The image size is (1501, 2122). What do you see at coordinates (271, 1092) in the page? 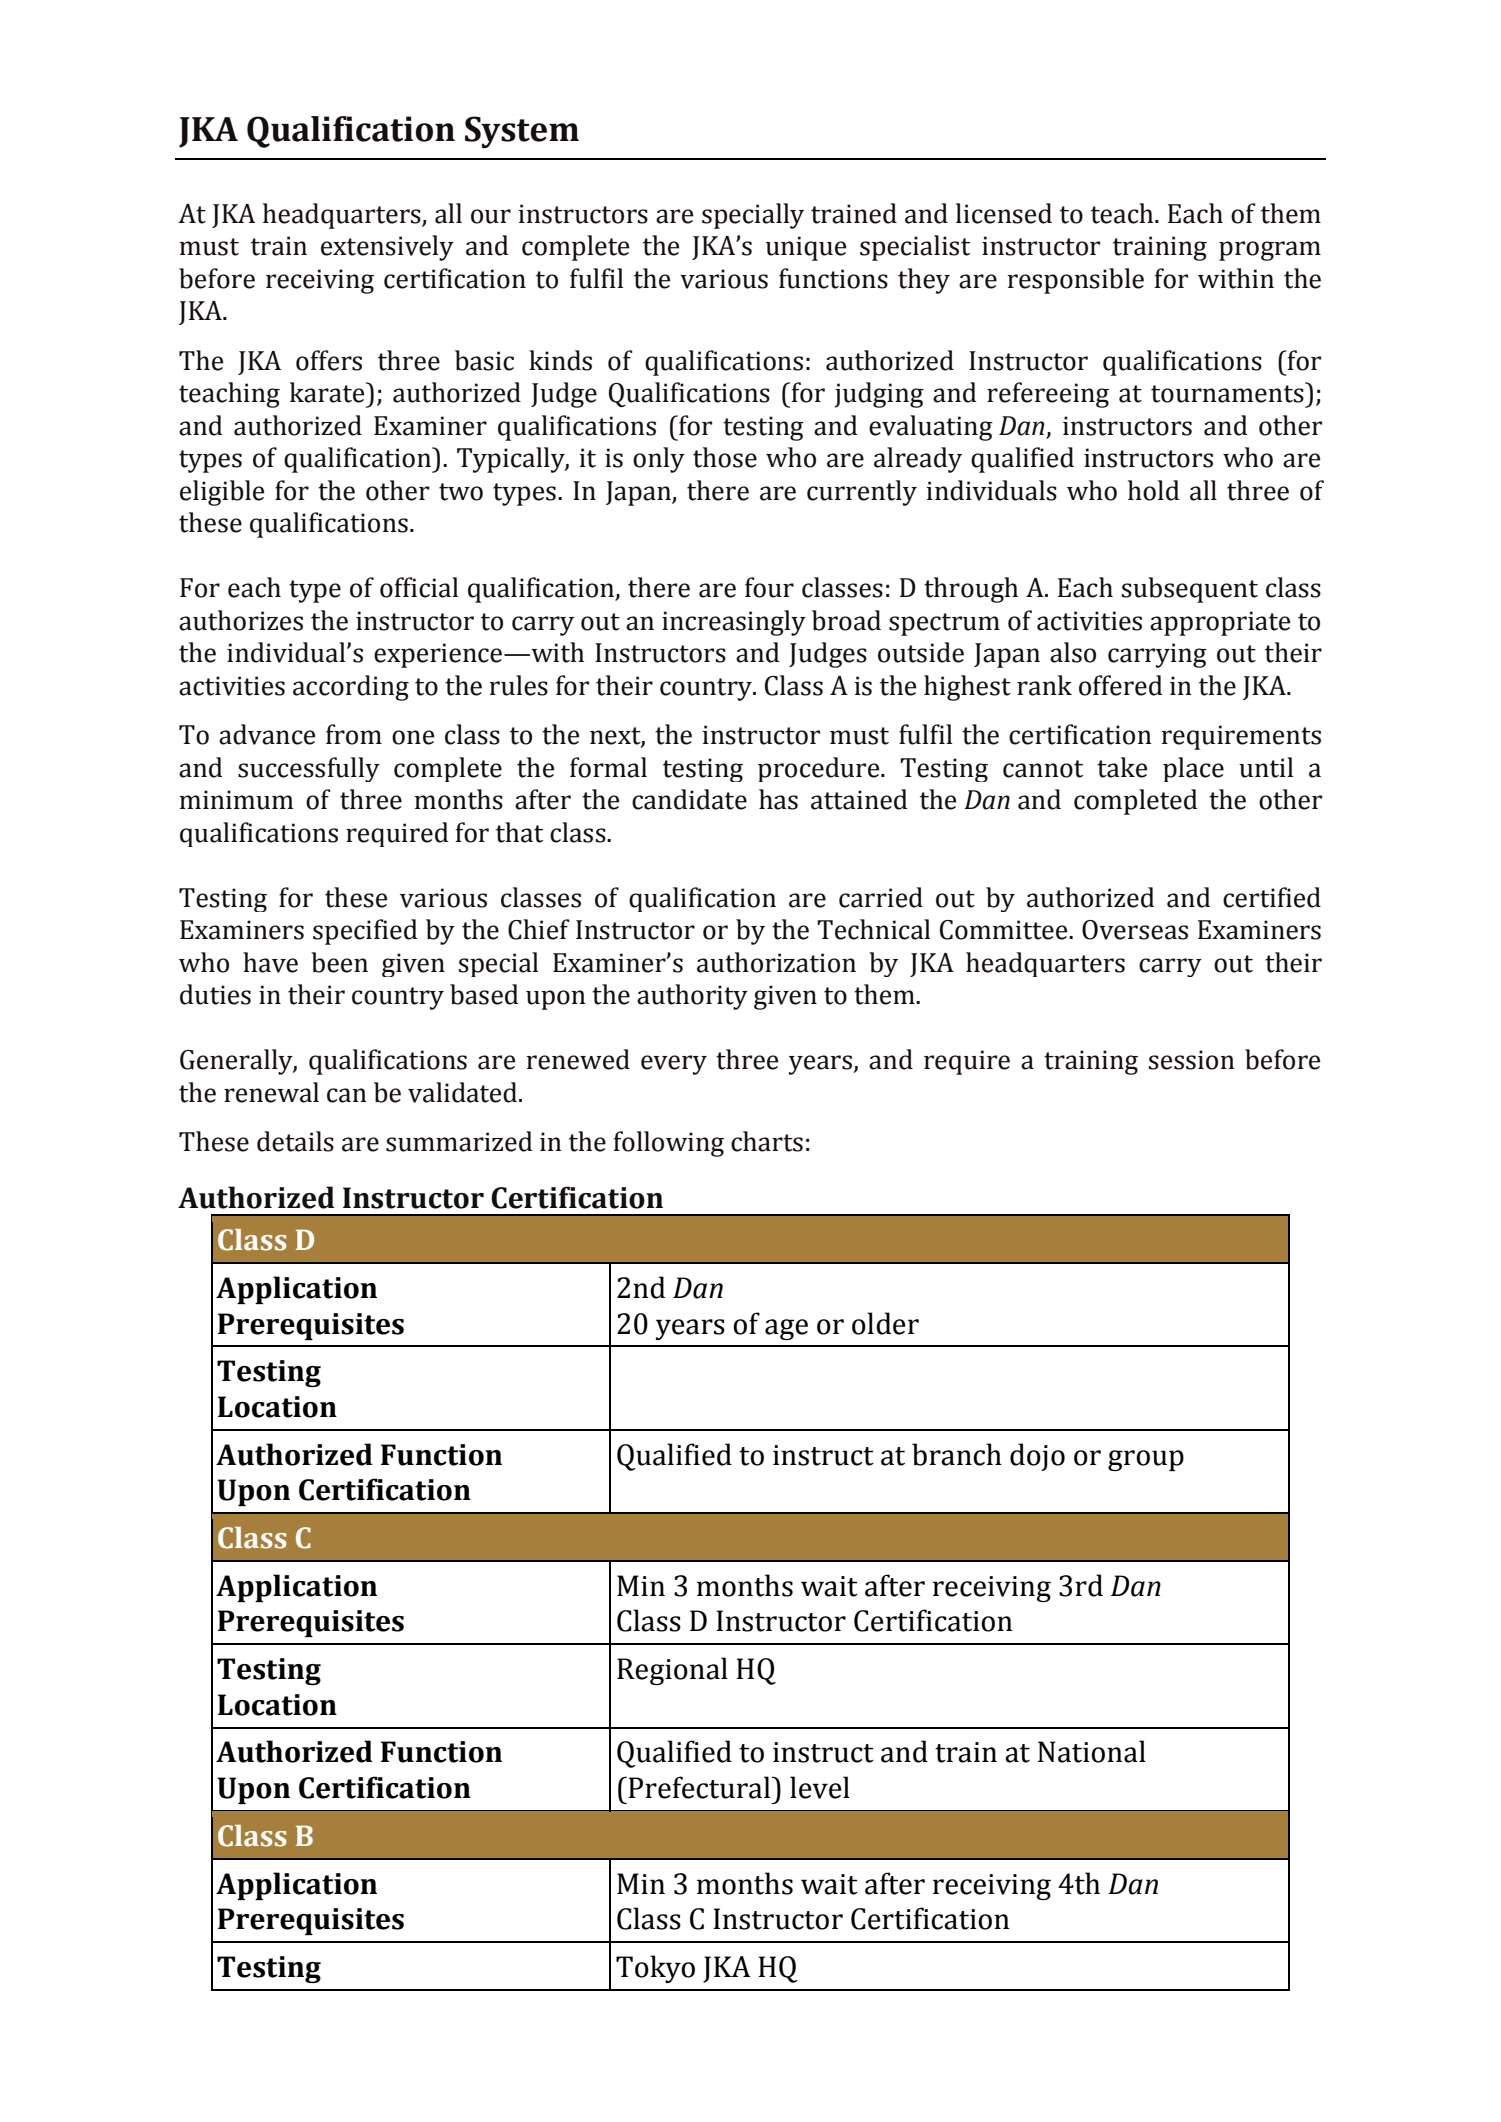
I see `renewal` at bounding box center [271, 1092].
